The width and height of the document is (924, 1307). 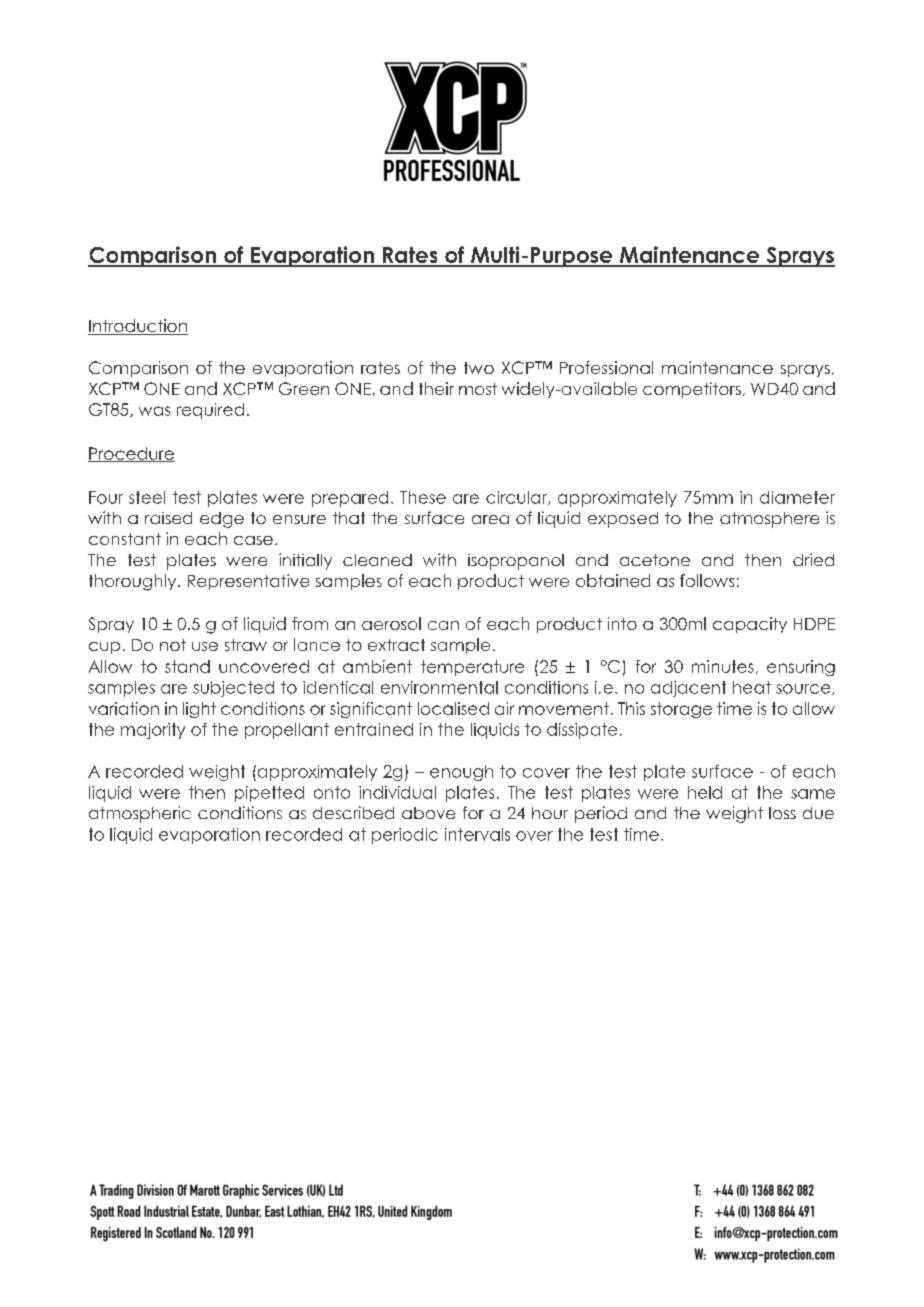 I want to click on Procedure, so click(x=131, y=454).
